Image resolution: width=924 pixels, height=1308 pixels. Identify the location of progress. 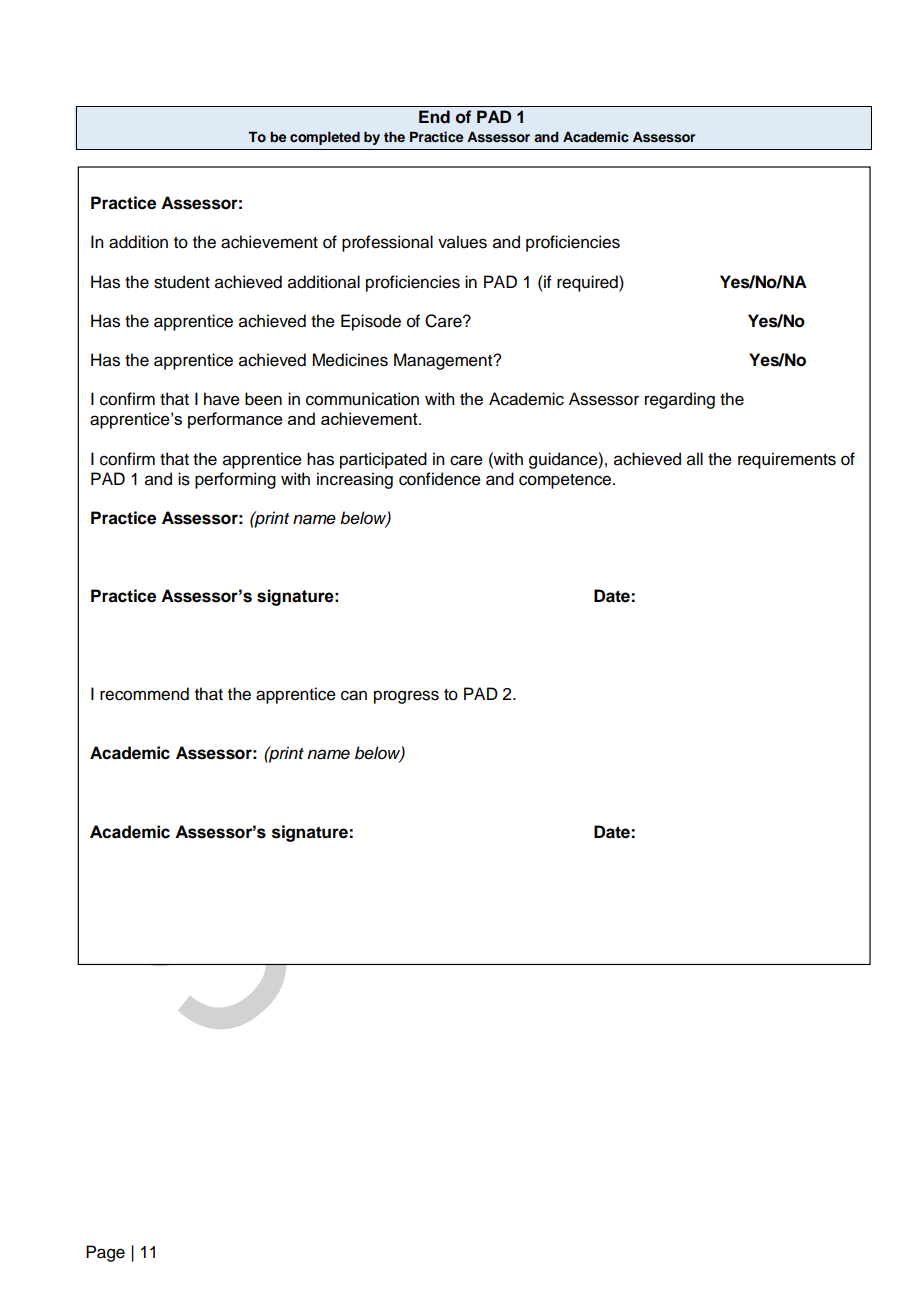
(406, 697).
